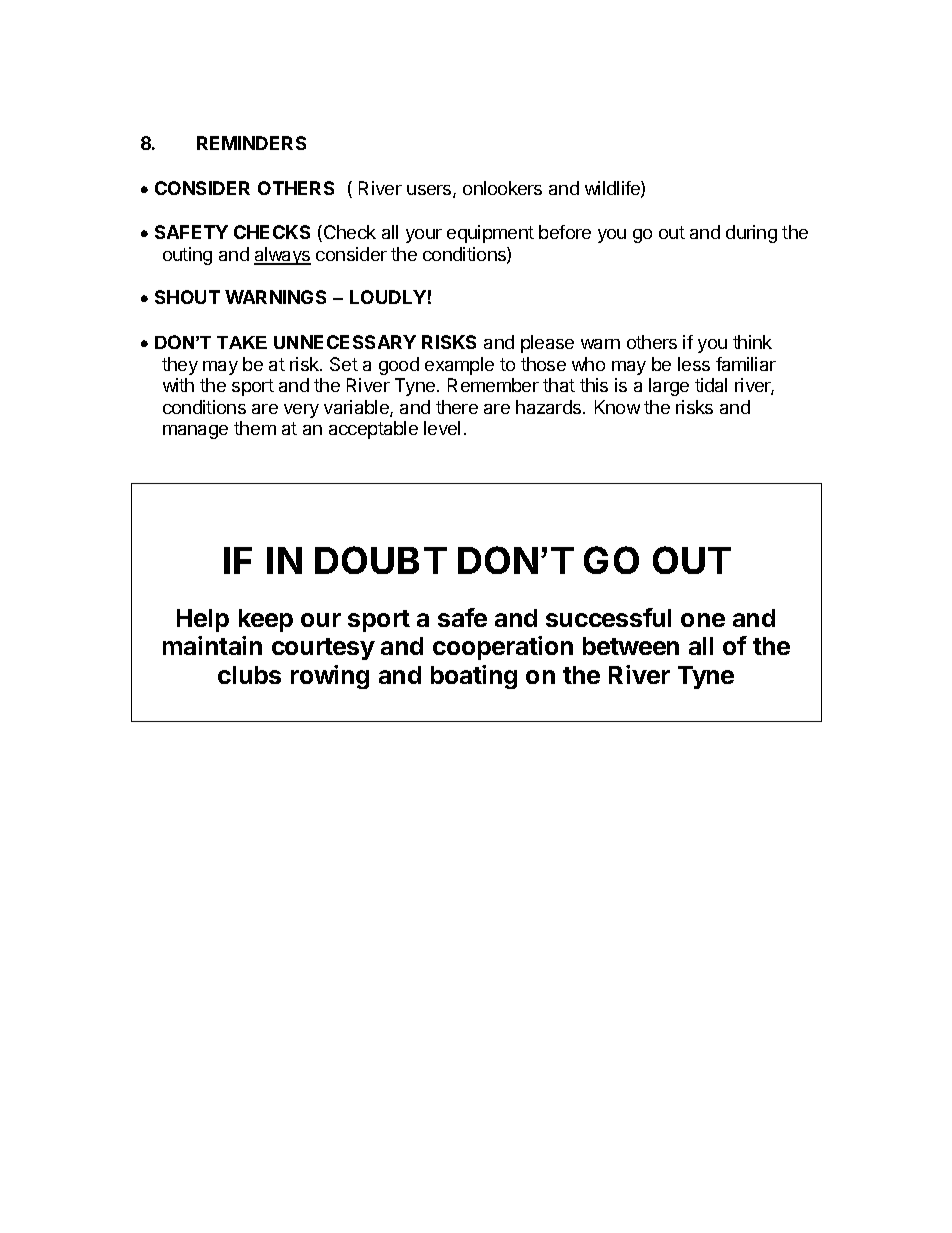 This page has width=952, height=1233. What do you see at coordinates (255, 428) in the page?
I see `them` at bounding box center [255, 428].
